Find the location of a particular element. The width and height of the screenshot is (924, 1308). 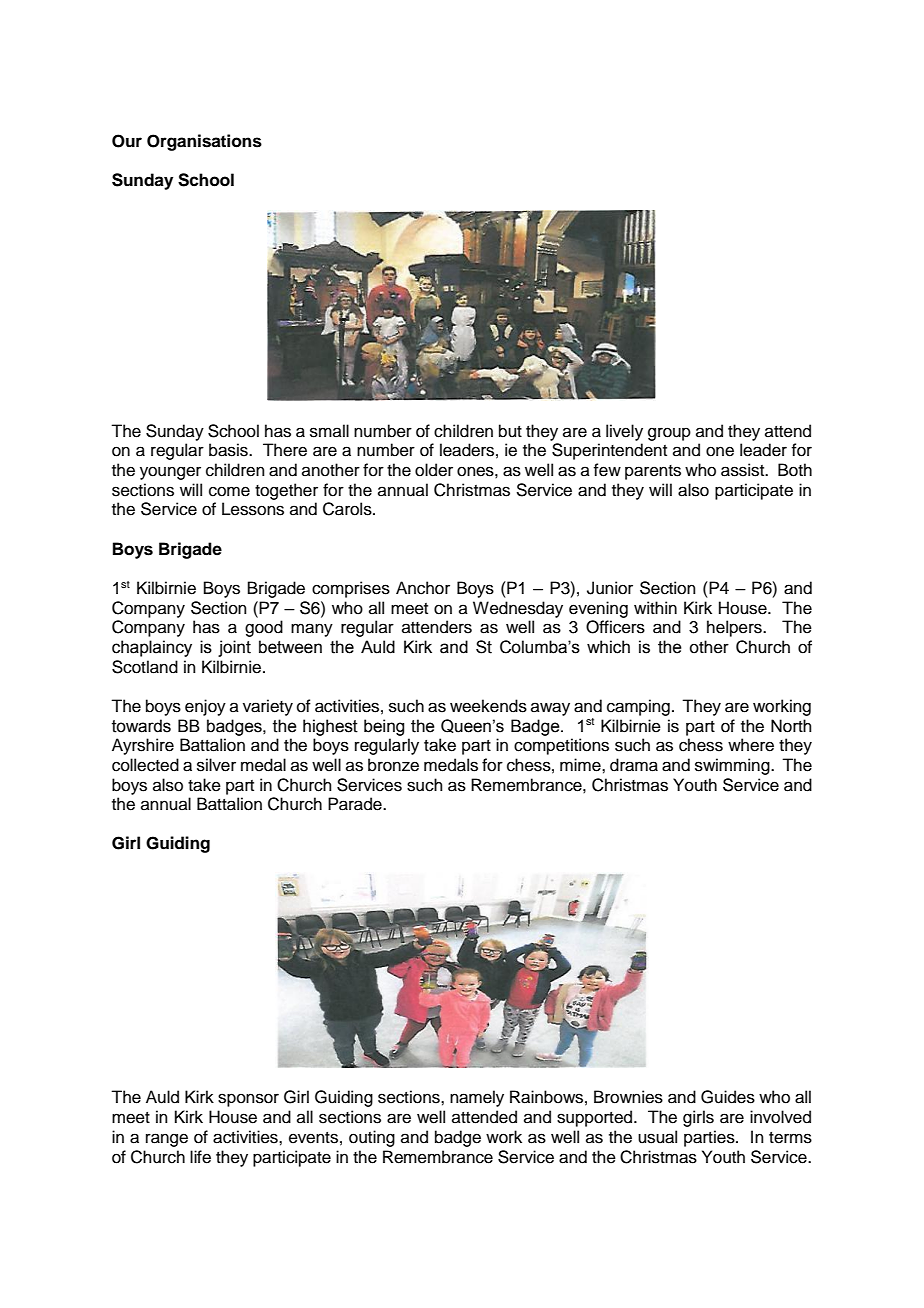

life is located at coordinates (200, 1157).
